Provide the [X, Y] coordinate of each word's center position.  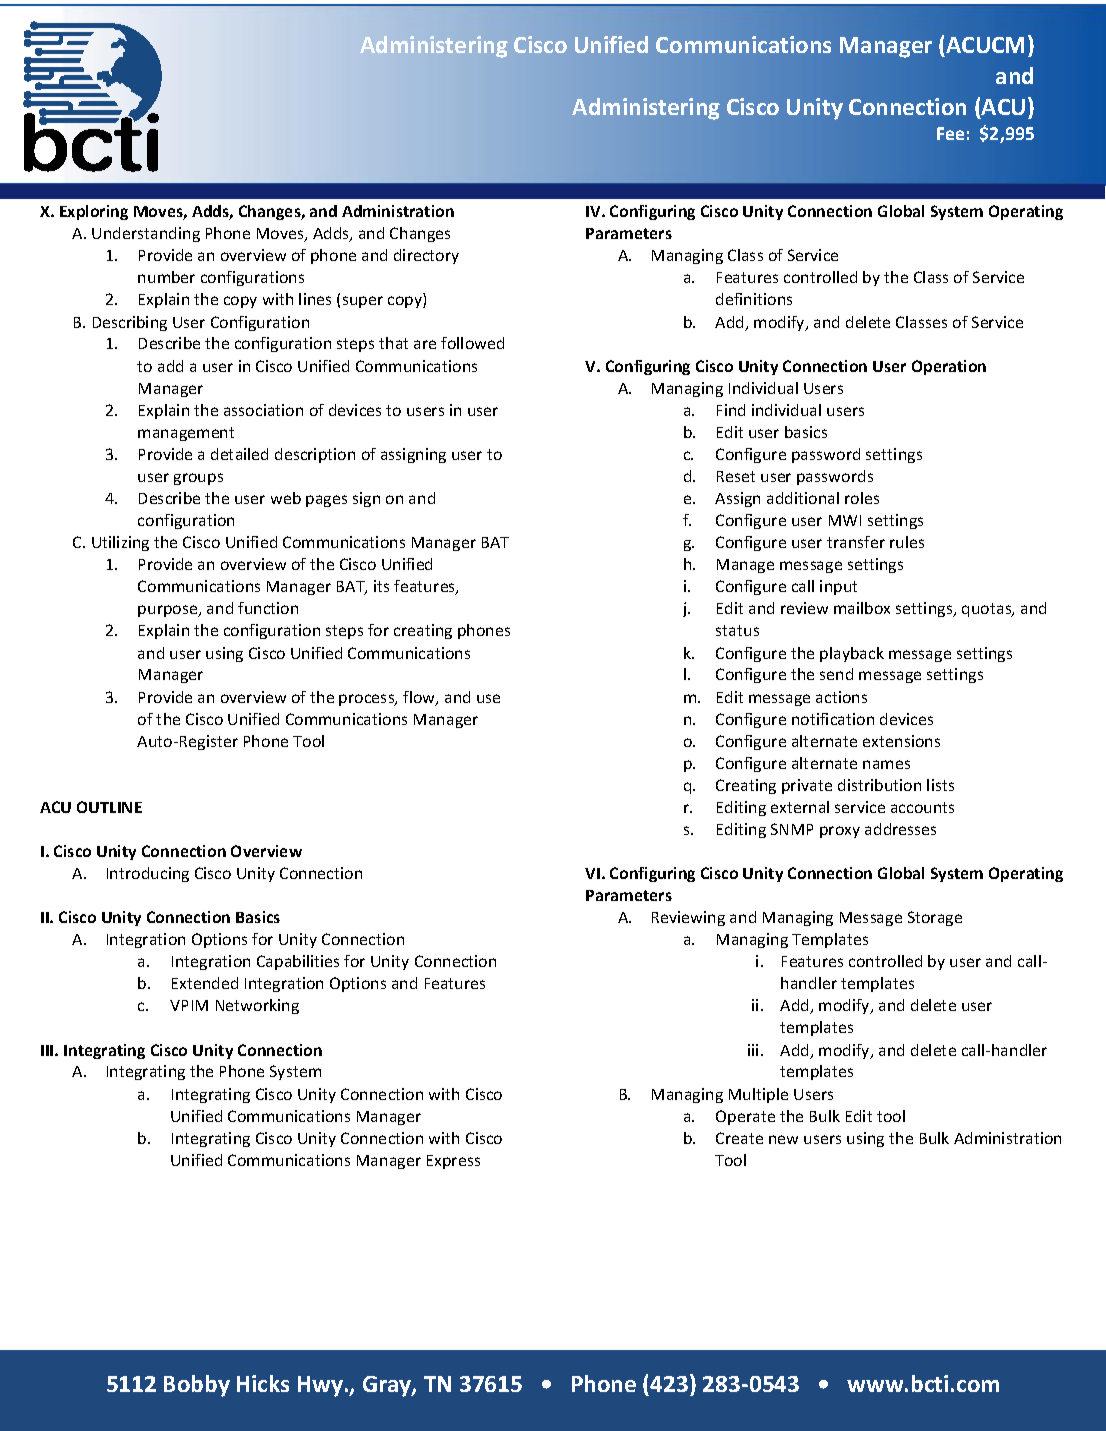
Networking [257, 1006]
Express [453, 1162]
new [783, 1139]
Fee [950, 133]
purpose [169, 611]
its [381, 586]
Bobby [197, 1386]
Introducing [148, 874]
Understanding [146, 234]
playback [852, 654]
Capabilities [298, 962]
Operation [949, 367]
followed [472, 343]
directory [426, 256]
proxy [840, 832]
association [263, 410]
